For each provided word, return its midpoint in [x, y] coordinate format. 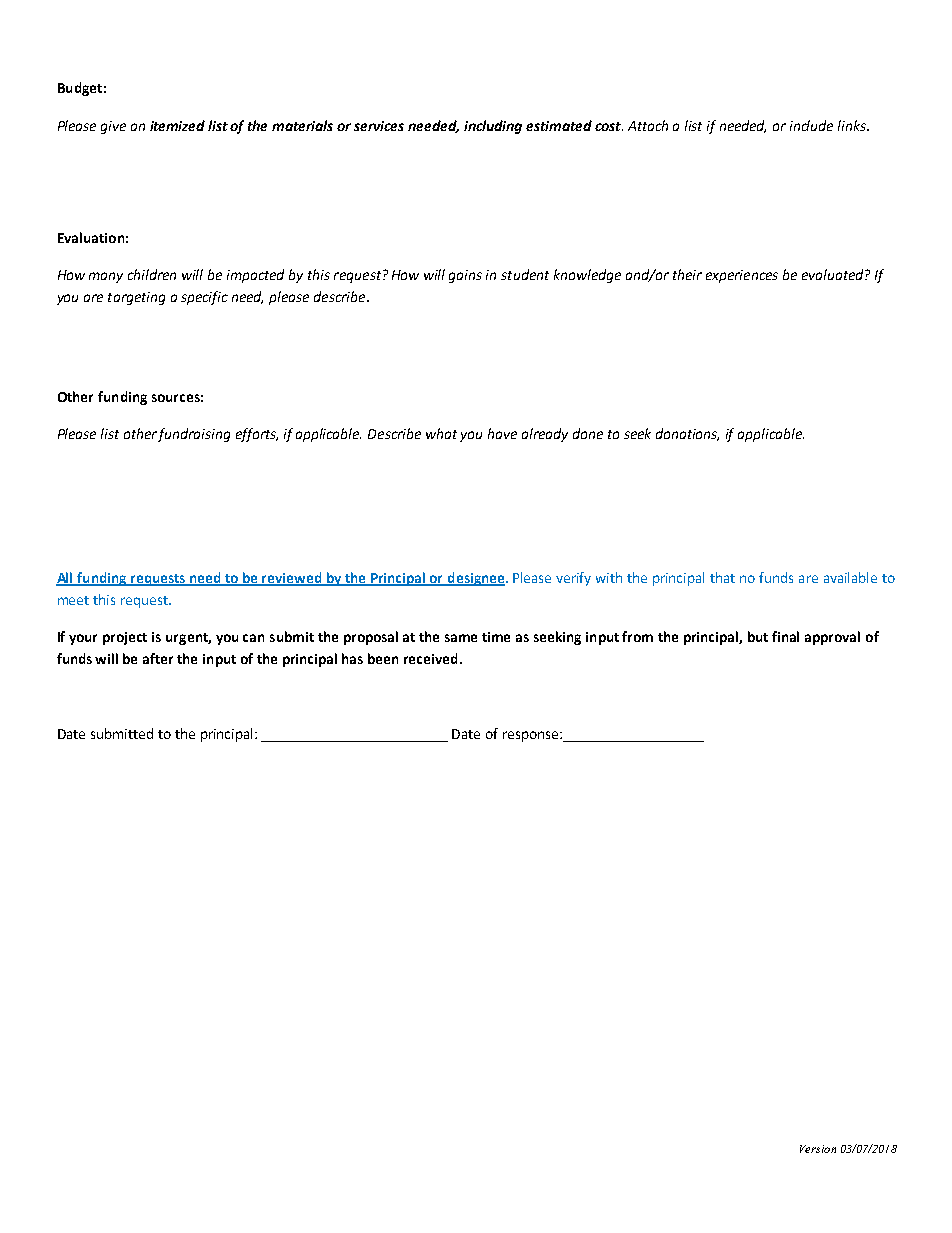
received [430, 658]
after [158, 658]
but [758, 636]
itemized [177, 125]
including [493, 127]
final [785, 636]
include [811, 125]
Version [818, 1149]
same [461, 638]
